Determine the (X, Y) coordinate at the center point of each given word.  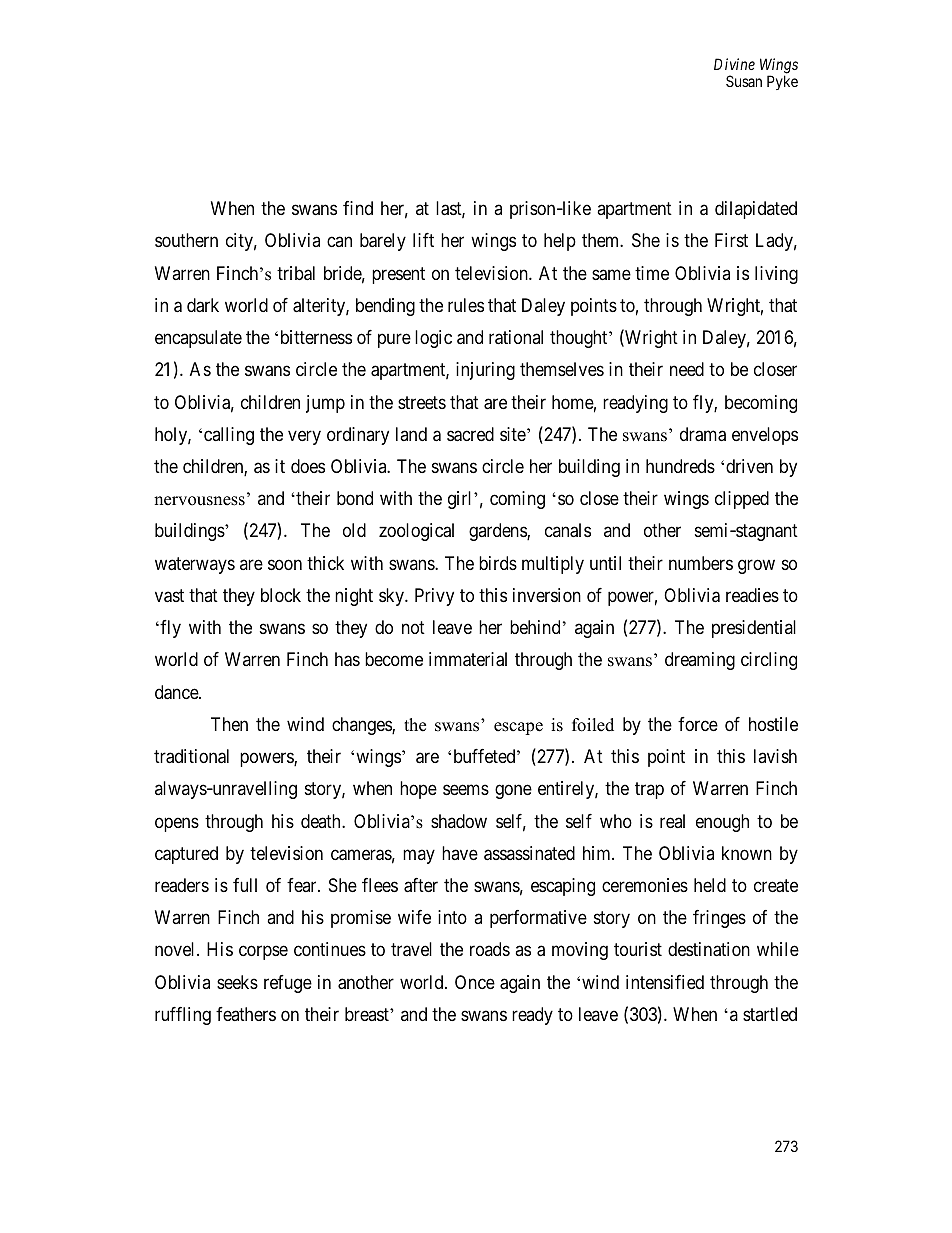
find (358, 208)
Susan (744, 81)
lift (423, 240)
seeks (237, 982)
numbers (701, 563)
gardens (498, 532)
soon (285, 564)
